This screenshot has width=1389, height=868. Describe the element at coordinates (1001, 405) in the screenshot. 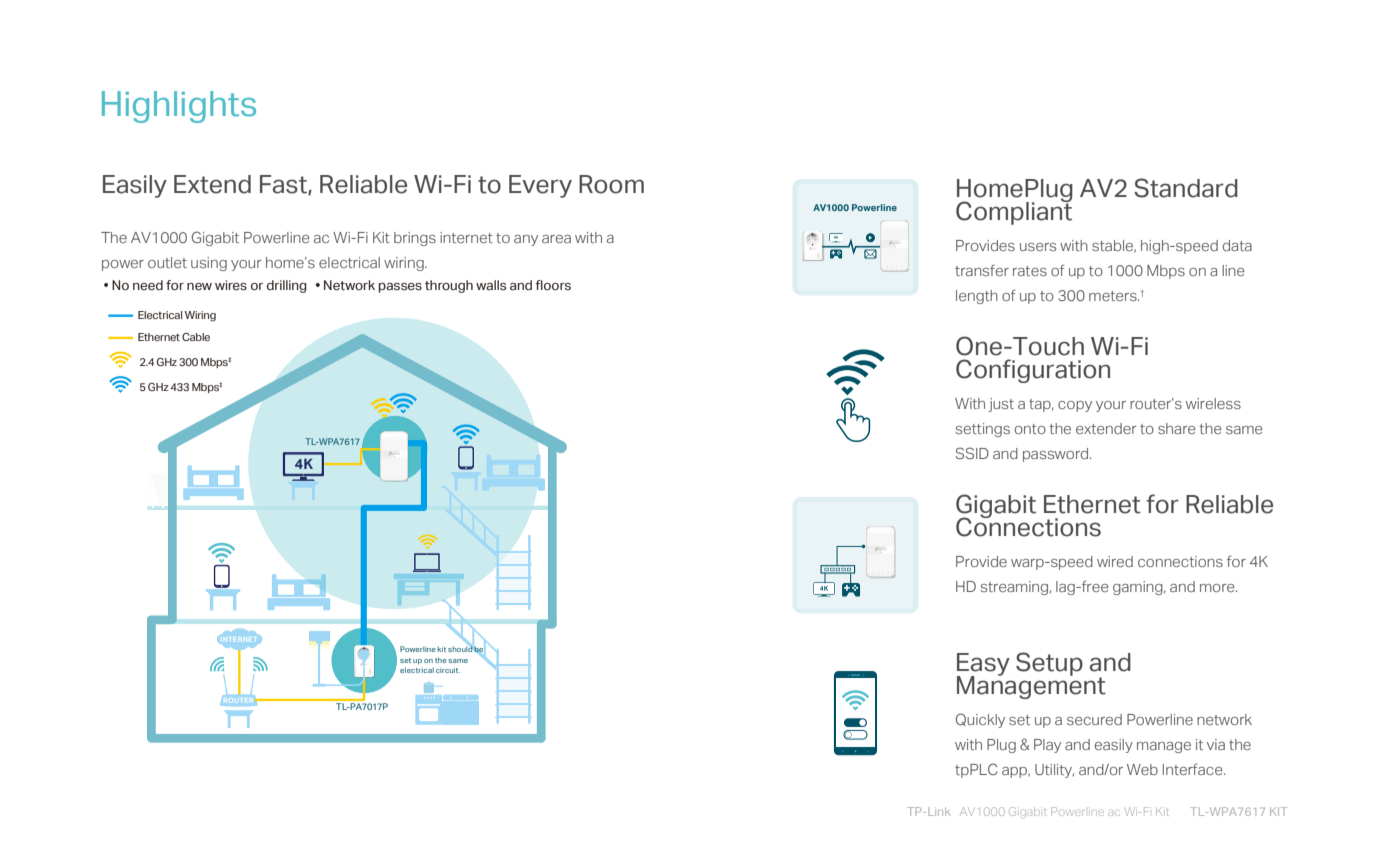

I see `just` at that location.
